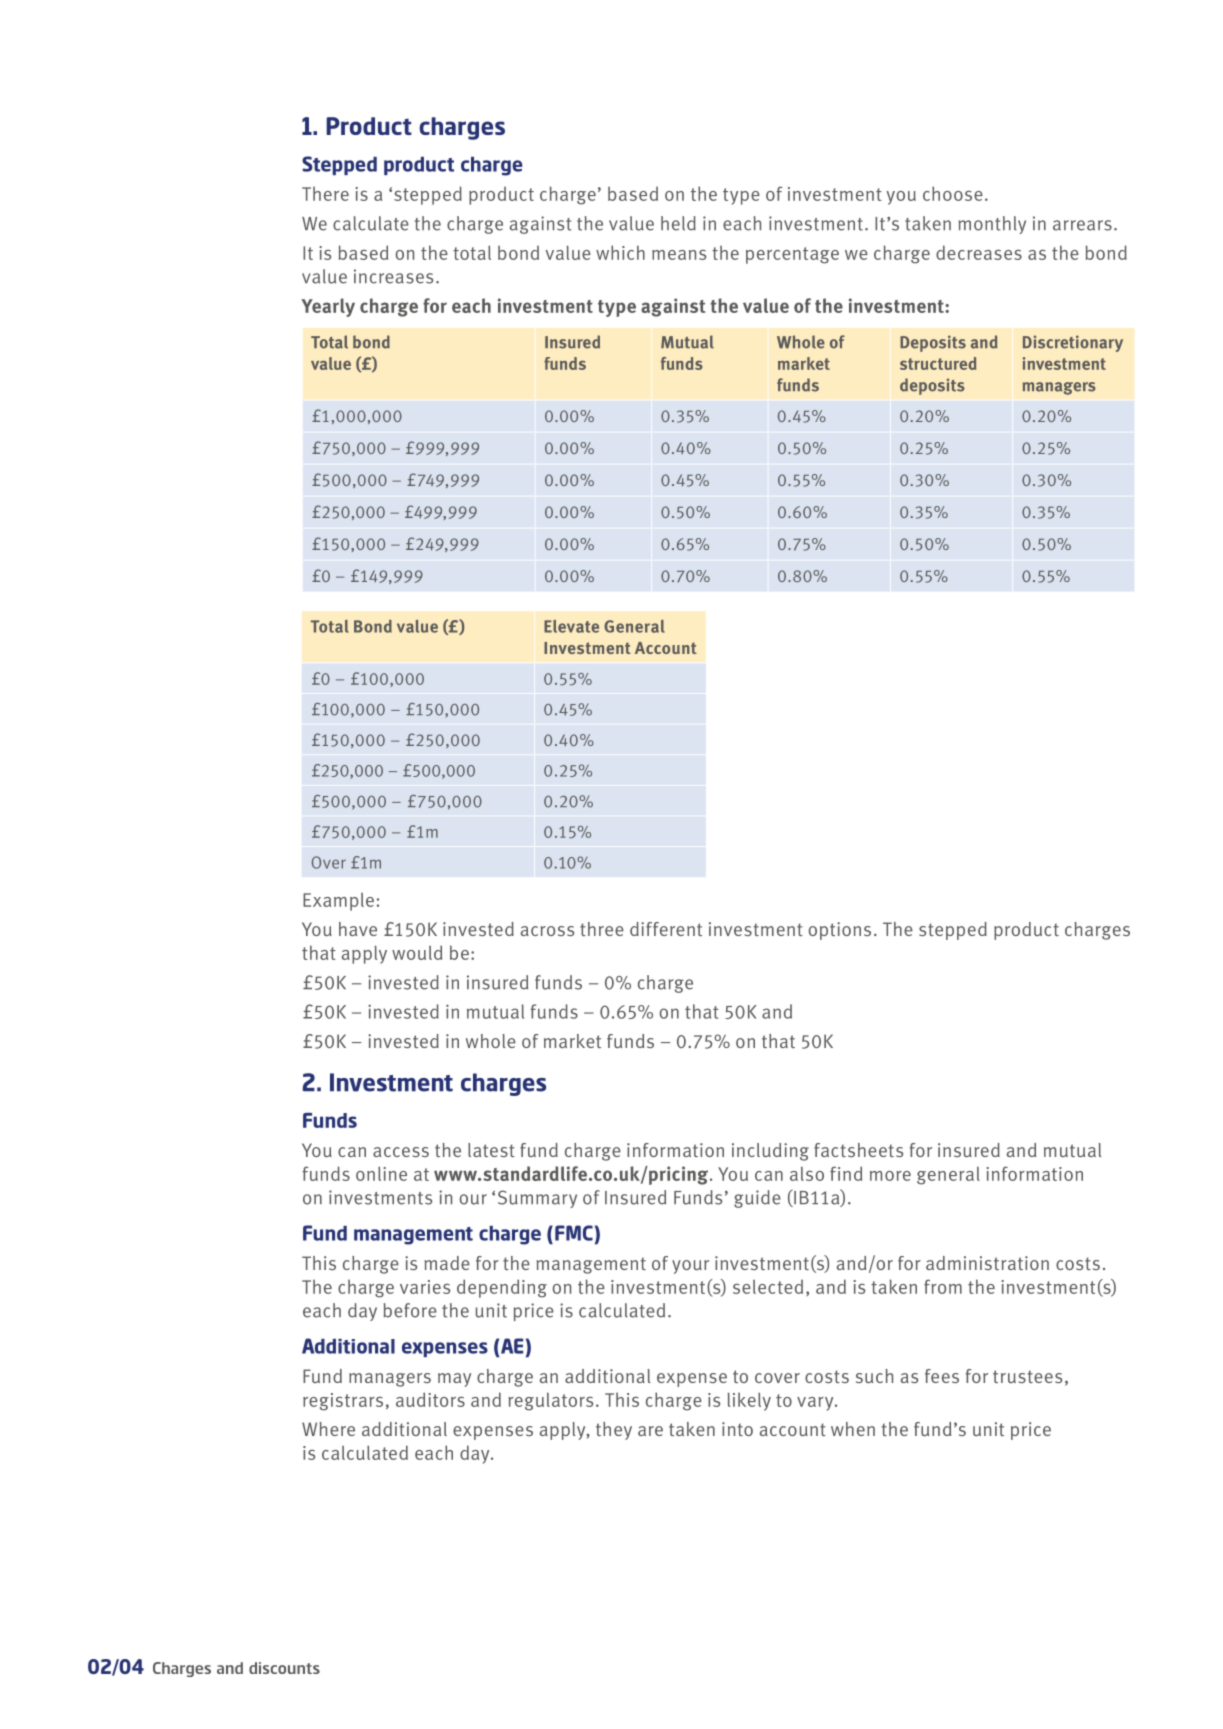 Image resolution: width=1223 pixels, height=1729 pixels. I want to click on Elevate, so click(571, 626).
